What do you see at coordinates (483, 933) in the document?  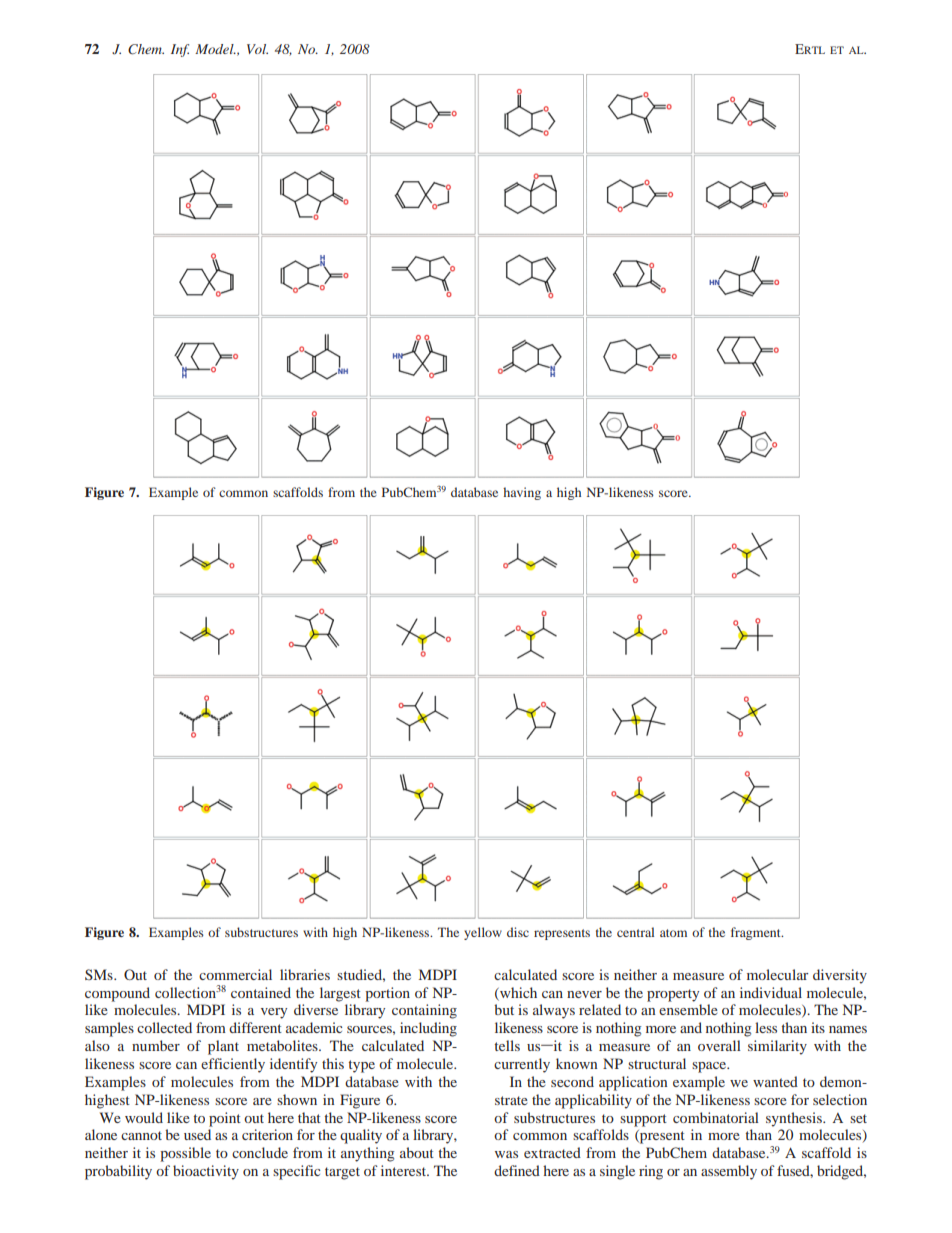 I see `yellow` at bounding box center [483, 933].
